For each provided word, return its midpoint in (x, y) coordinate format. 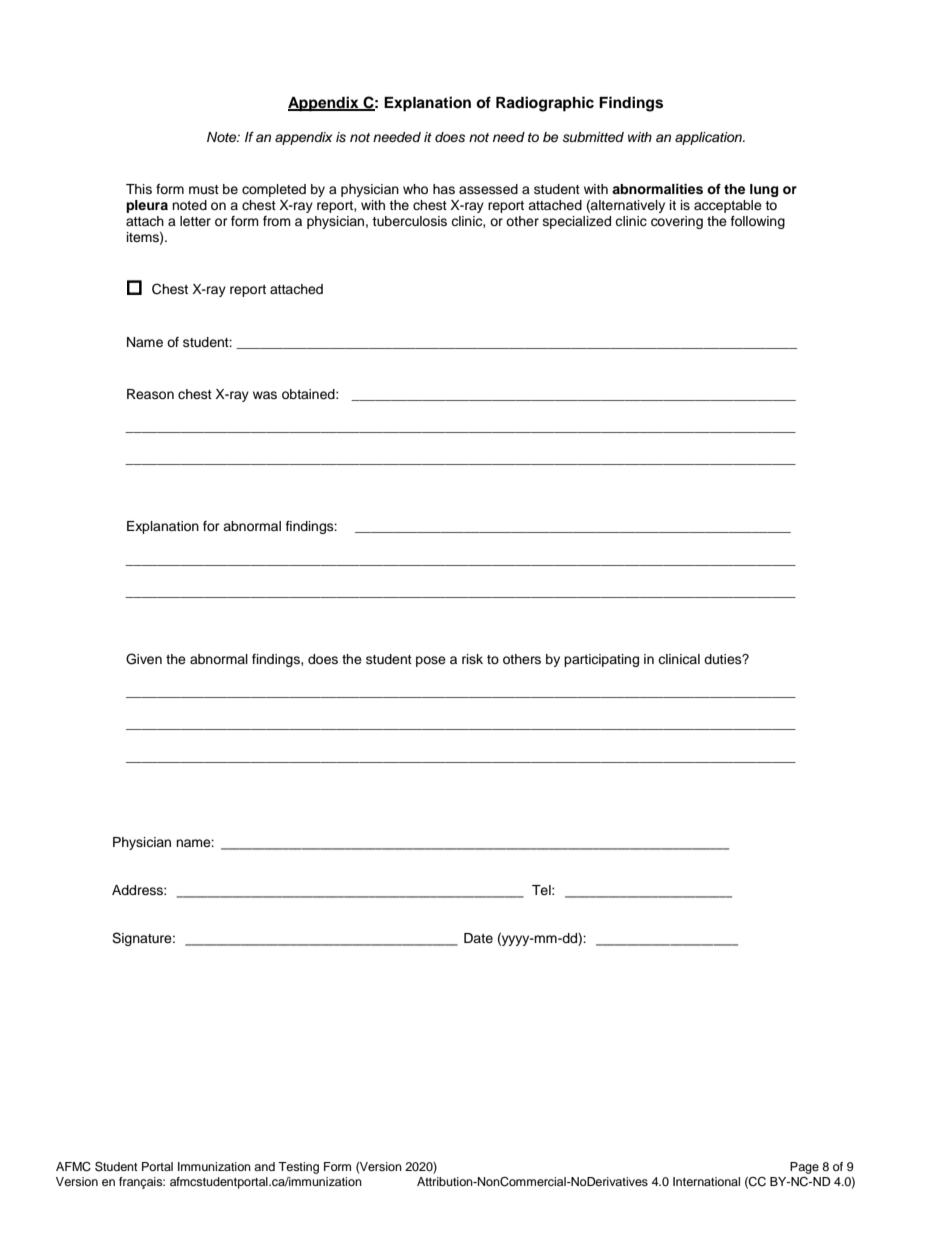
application (709, 138)
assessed (488, 189)
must (204, 189)
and (264, 1166)
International (706, 1181)
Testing (298, 1168)
